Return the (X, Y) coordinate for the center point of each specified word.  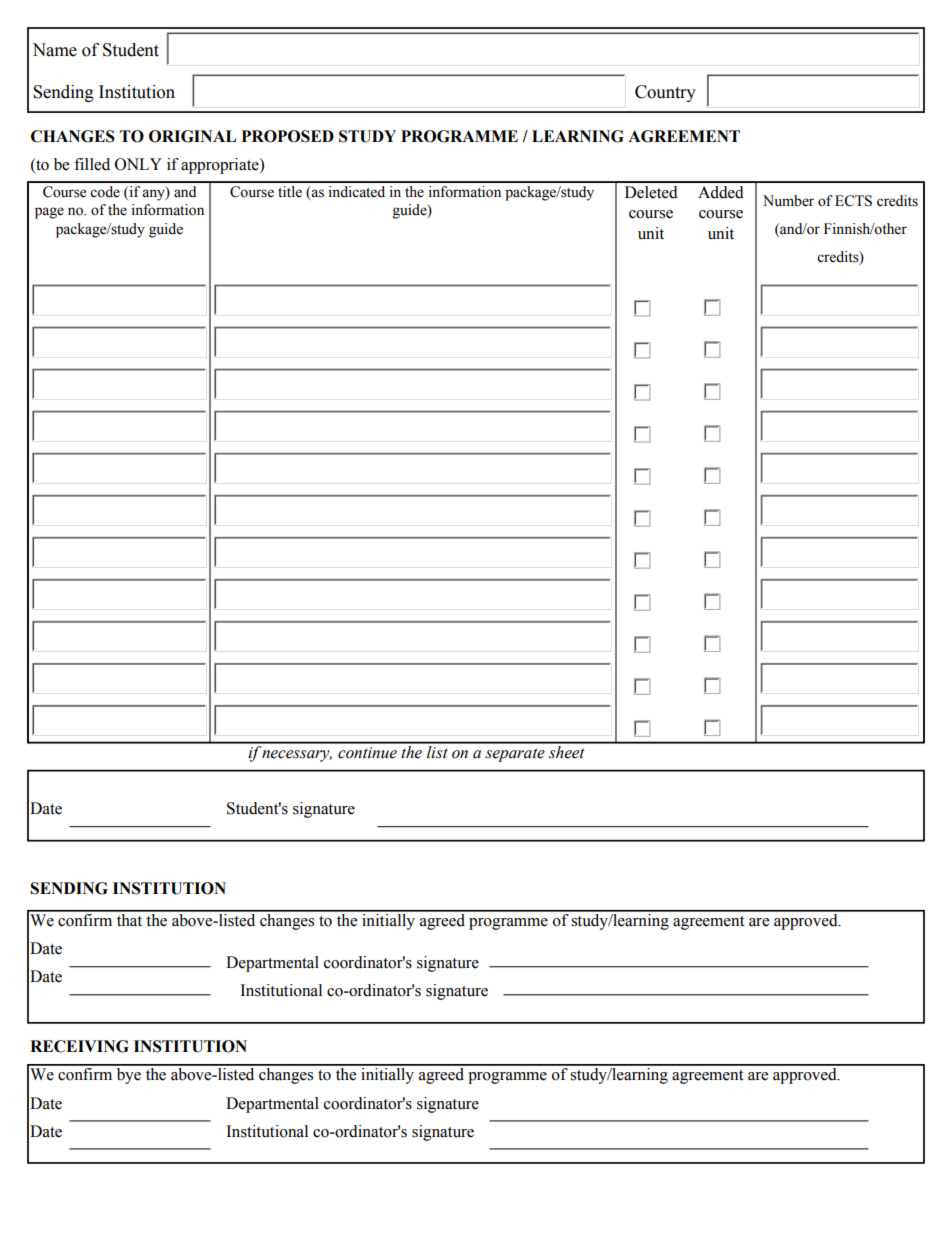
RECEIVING (79, 1046)
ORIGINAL (192, 136)
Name (54, 50)
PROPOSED (288, 136)
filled (92, 164)
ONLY (138, 164)
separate (515, 755)
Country (665, 93)
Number (788, 201)
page (49, 213)
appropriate (221, 166)
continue (367, 753)
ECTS (853, 201)
